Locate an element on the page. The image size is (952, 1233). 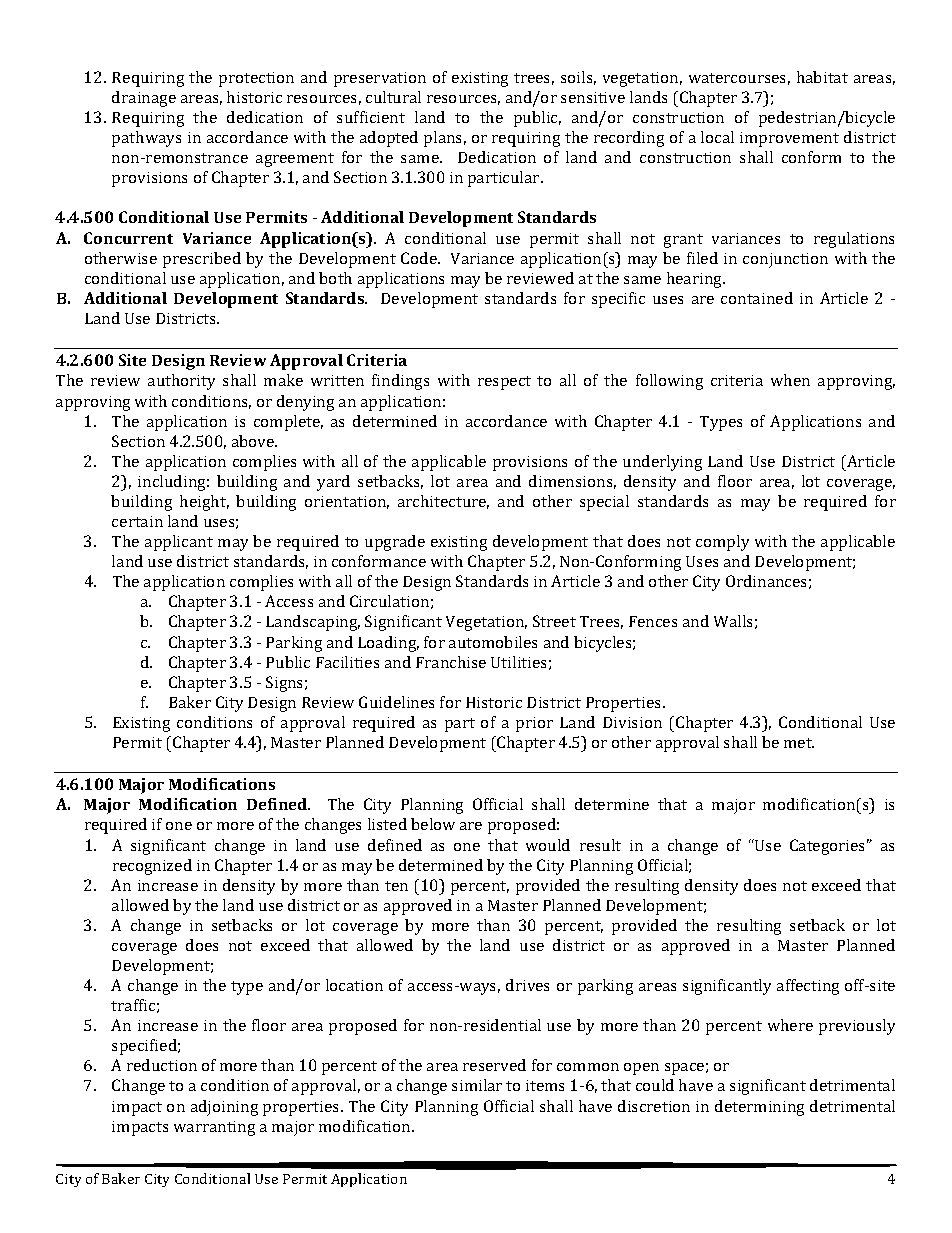
comply is located at coordinates (722, 543).
